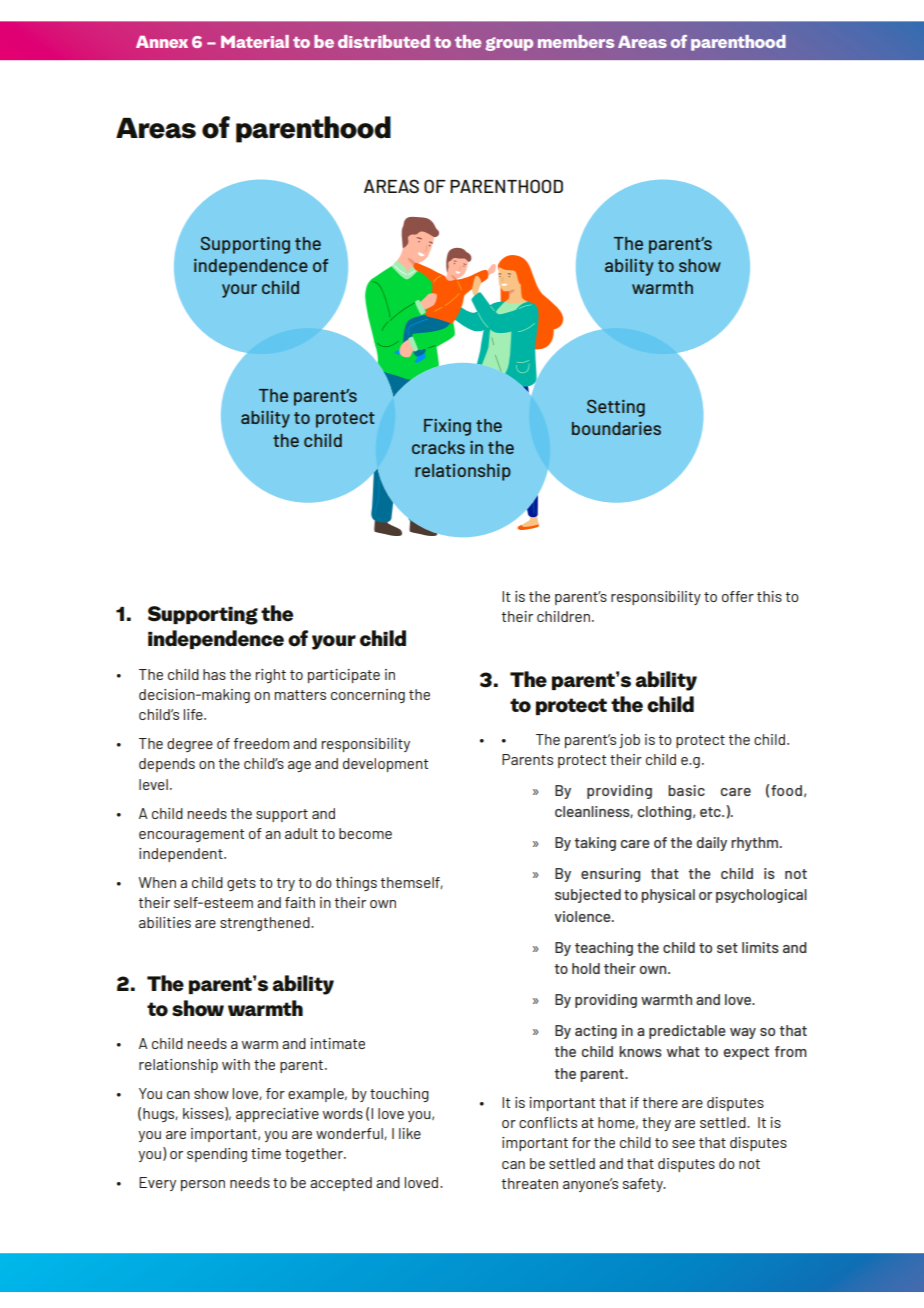 This screenshot has width=924, height=1308. I want to click on concerning, so click(368, 696).
